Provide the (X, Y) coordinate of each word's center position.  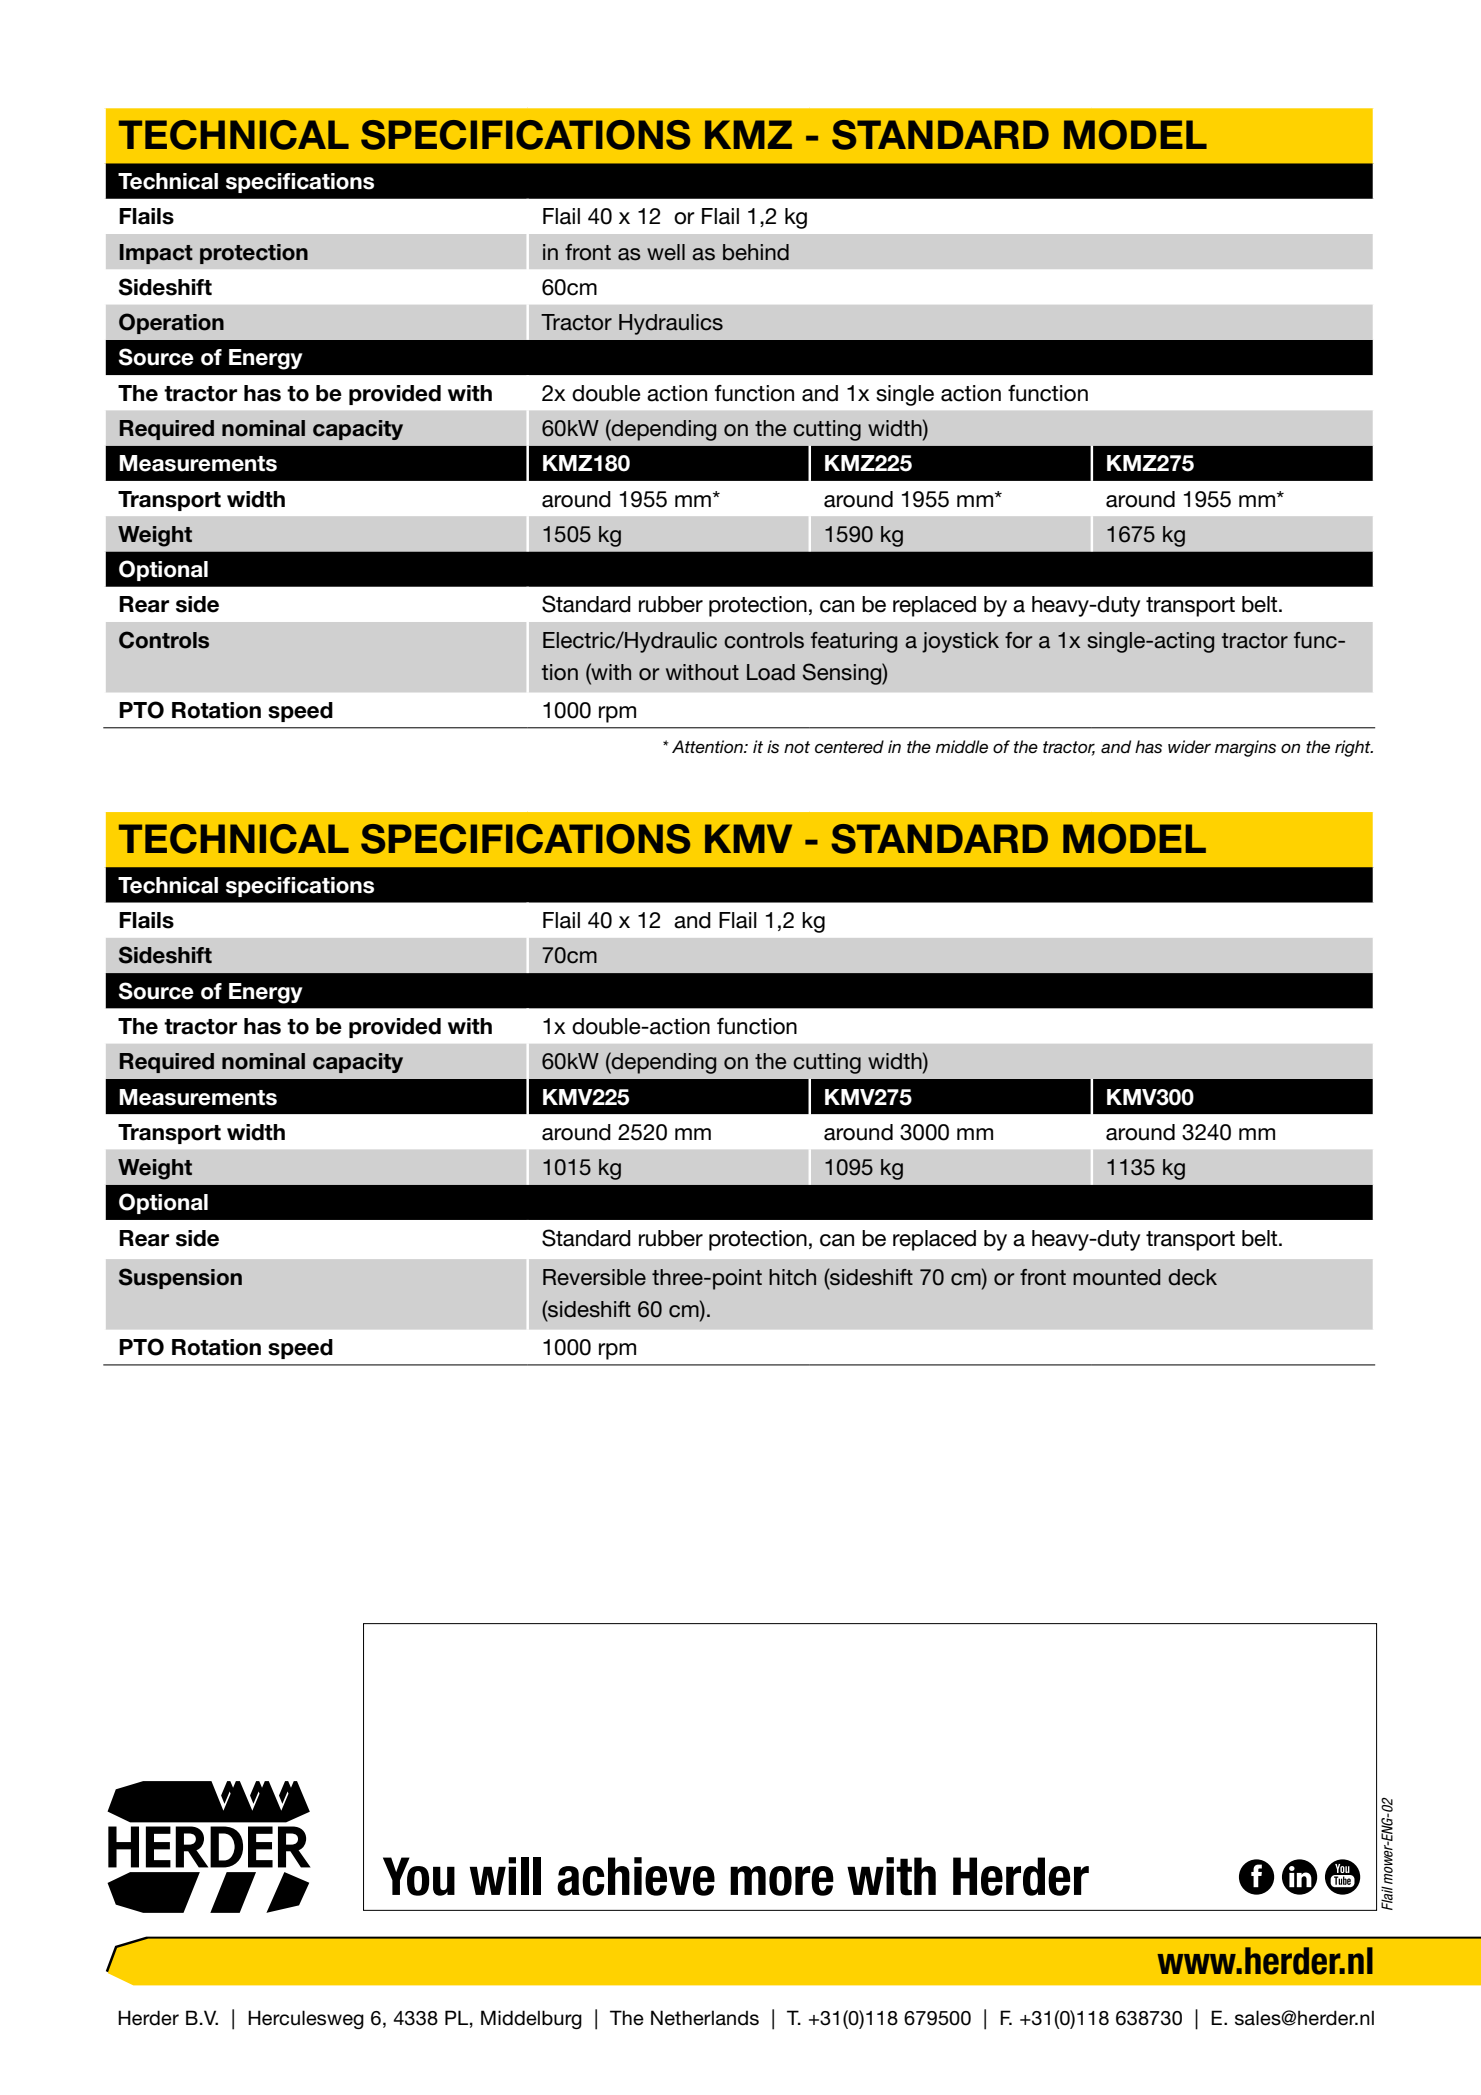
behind (756, 252)
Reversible (594, 1277)
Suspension (180, 1278)
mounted (1116, 1277)
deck (1192, 1277)
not (797, 747)
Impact (156, 254)
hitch (792, 1277)
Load (771, 672)
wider (1189, 747)
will (505, 1876)
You (419, 1876)
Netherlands (705, 2018)
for (1018, 640)
